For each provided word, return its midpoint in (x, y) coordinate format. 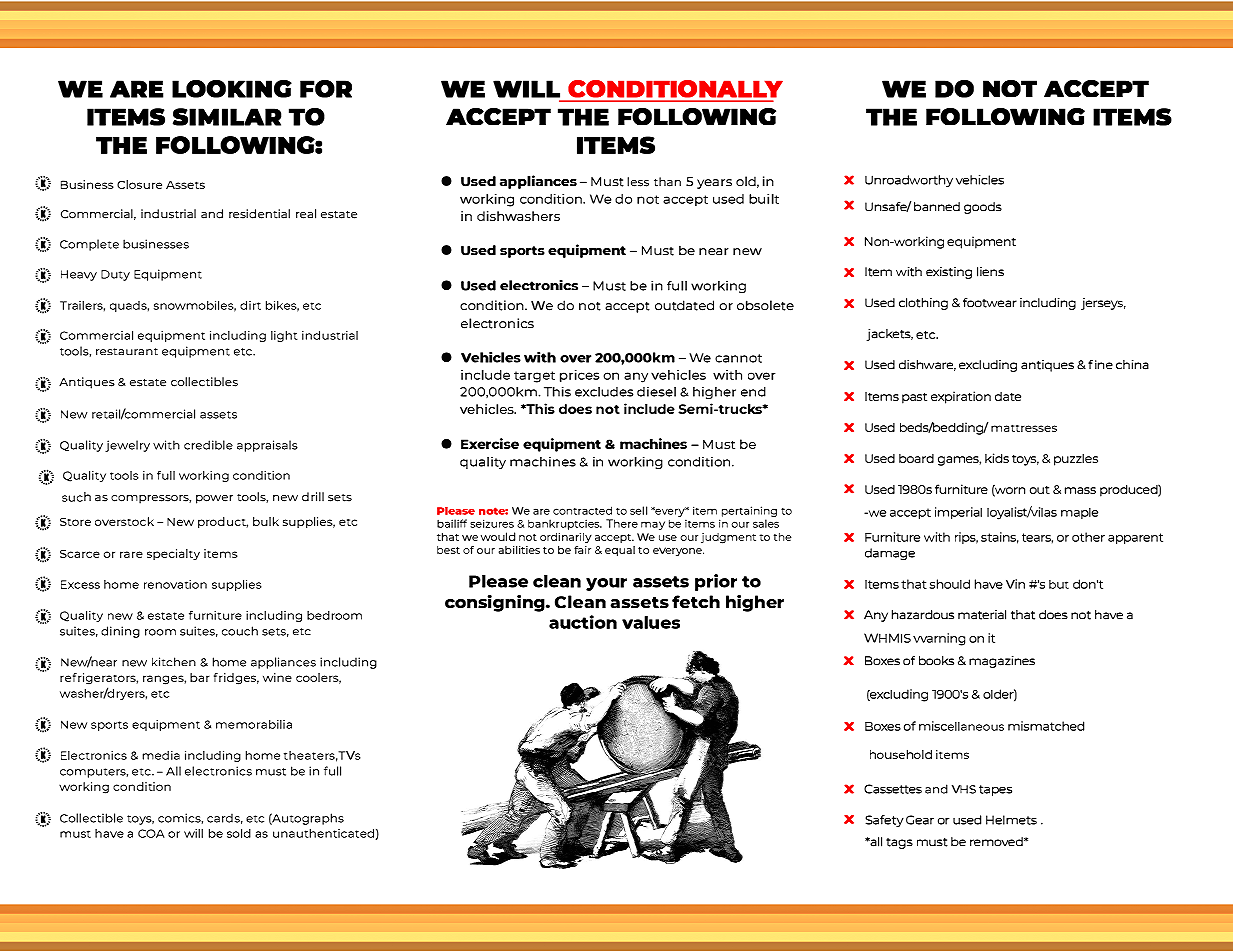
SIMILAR (227, 117)
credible (208, 445)
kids (997, 458)
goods (983, 208)
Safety (884, 821)
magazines (1002, 662)
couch (240, 631)
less (638, 182)
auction (583, 622)
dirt (250, 305)
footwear (990, 303)
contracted (582, 510)
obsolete (765, 305)
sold (239, 833)
